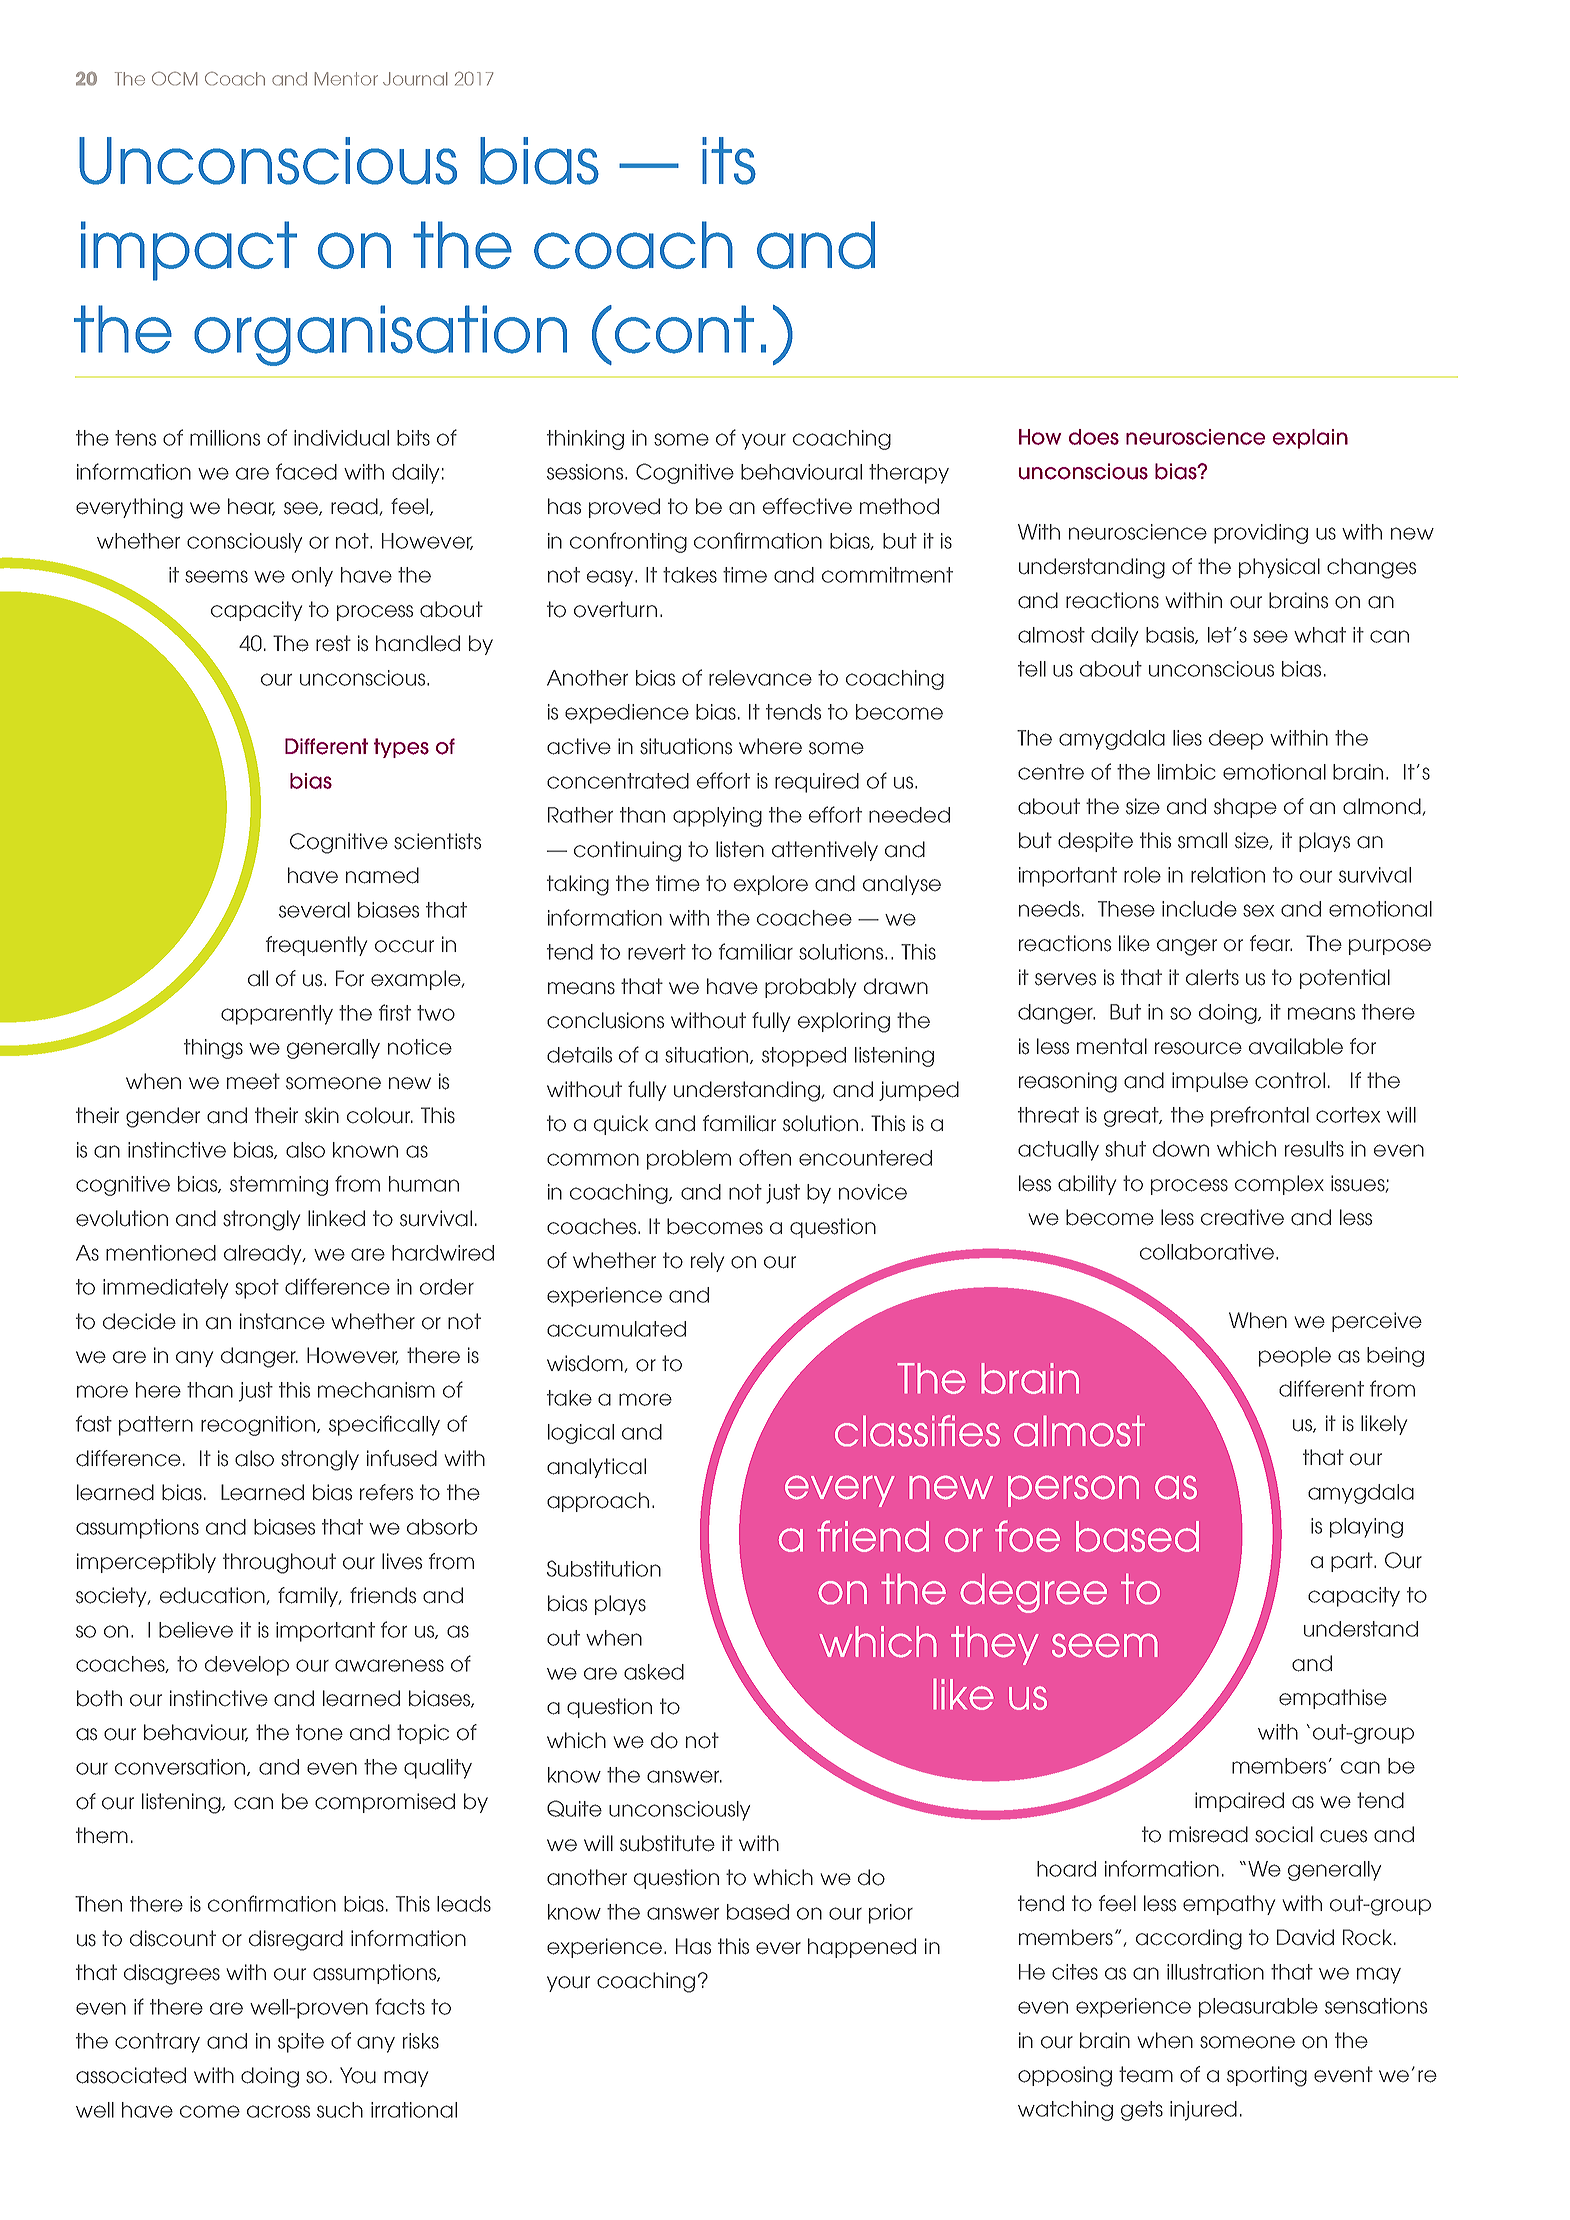 This screenshot has width=1570, height=2220. I want to click on analytical, so click(596, 1468).
